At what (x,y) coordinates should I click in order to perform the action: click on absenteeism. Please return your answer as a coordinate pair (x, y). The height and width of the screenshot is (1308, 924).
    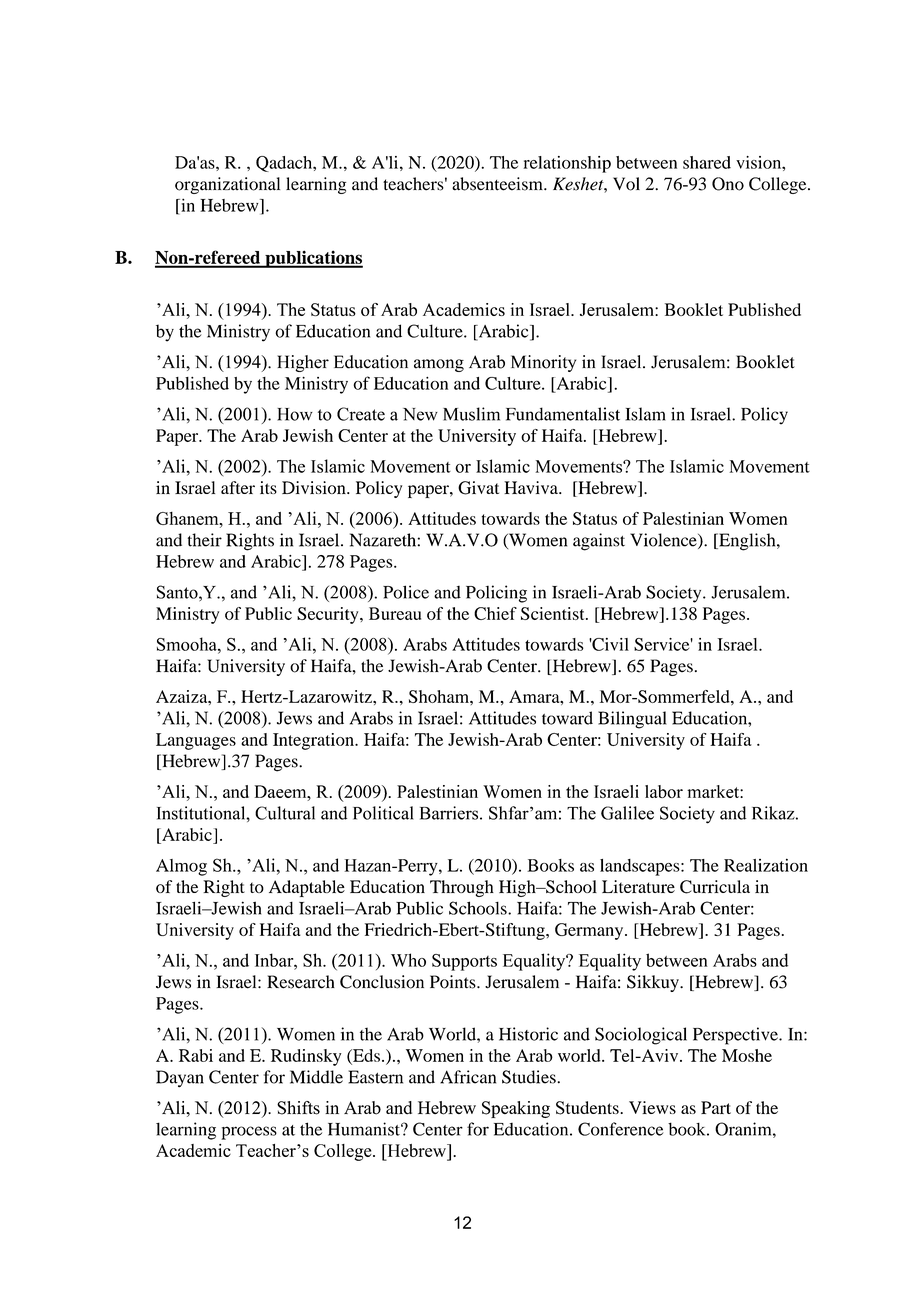
    Looking at the image, I should click on (498, 184).
